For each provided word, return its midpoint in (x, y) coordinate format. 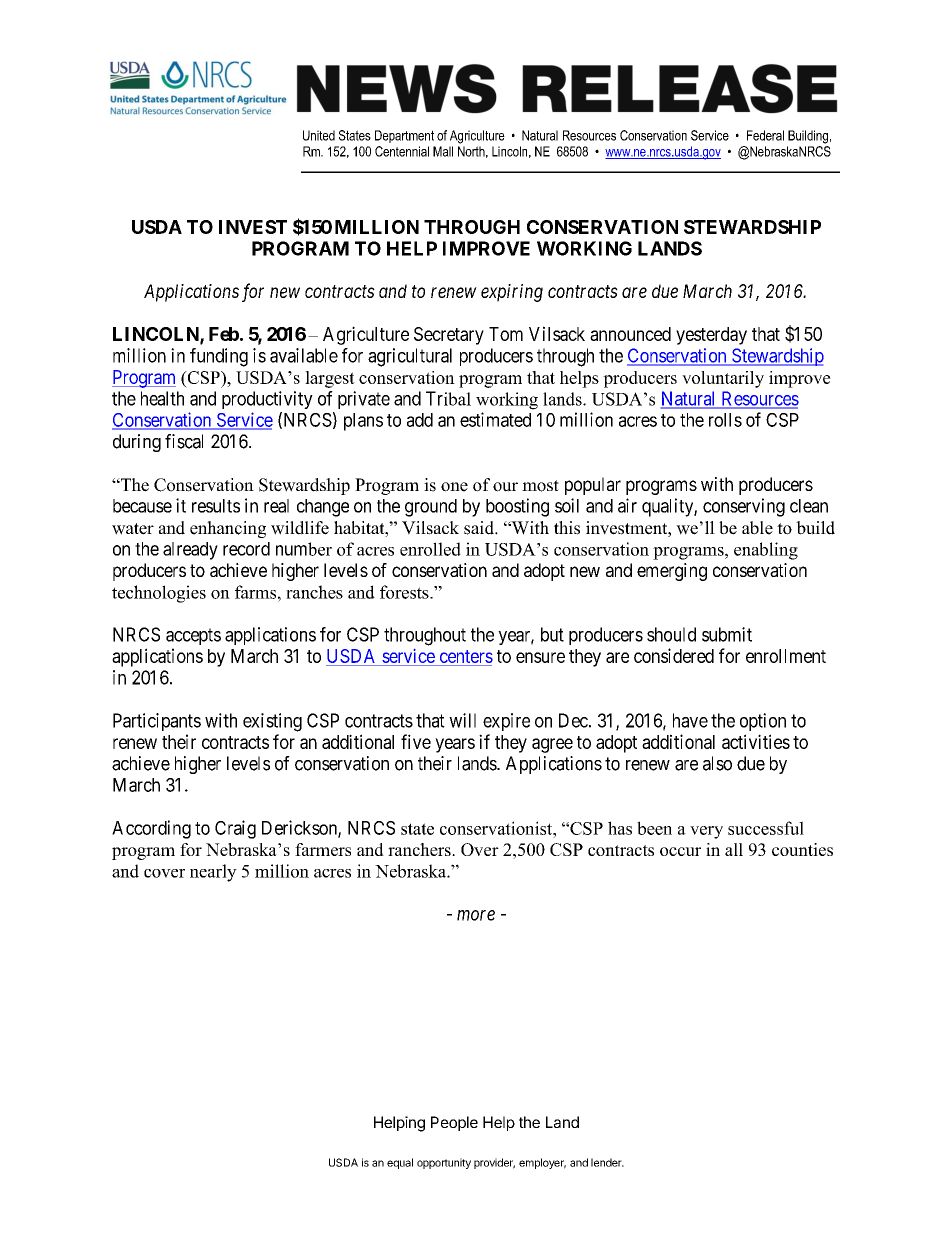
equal (400, 1163)
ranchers (420, 849)
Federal (765, 135)
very (706, 832)
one (454, 487)
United (319, 135)
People (454, 1123)
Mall (443, 151)
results (216, 506)
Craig (235, 829)
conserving (744, 507)
